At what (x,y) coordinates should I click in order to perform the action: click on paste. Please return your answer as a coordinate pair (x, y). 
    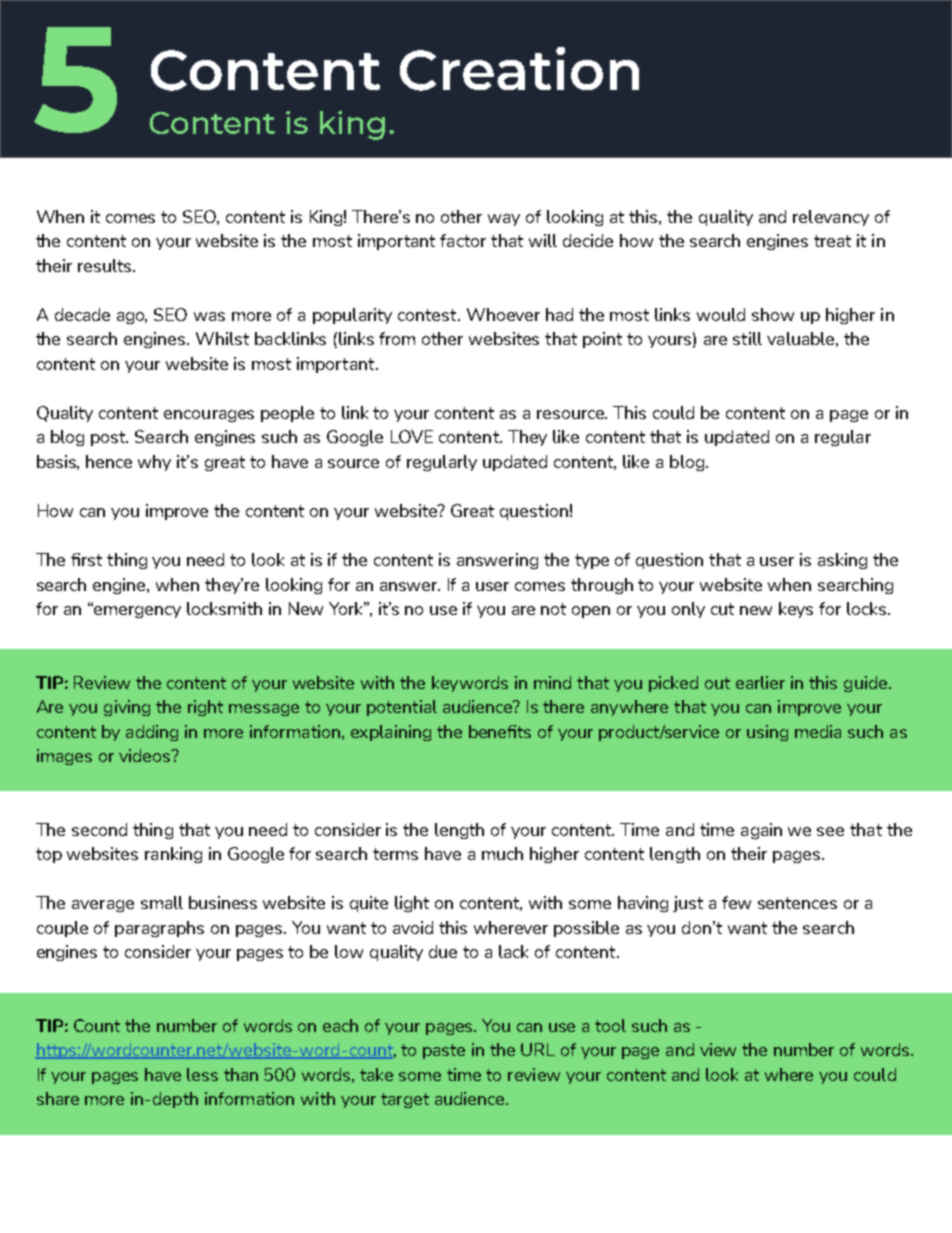
    Looking at the image, I should click on (444, 1051).
